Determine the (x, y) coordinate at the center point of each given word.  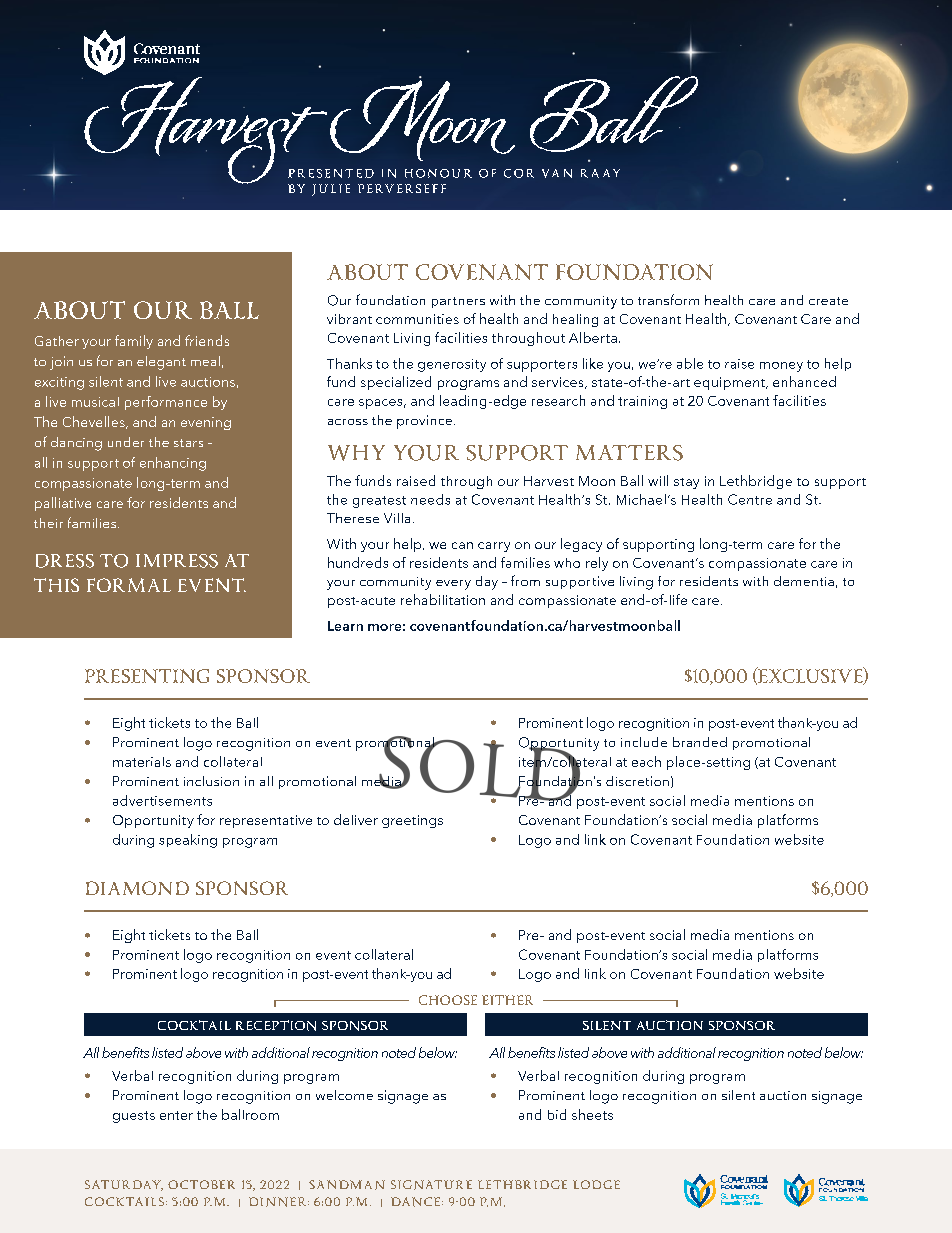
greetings (412, 821)
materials (142, 762)
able (690, 363)
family (134, 342)
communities (417, 319)
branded (700, 742)
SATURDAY (124, 1185)
